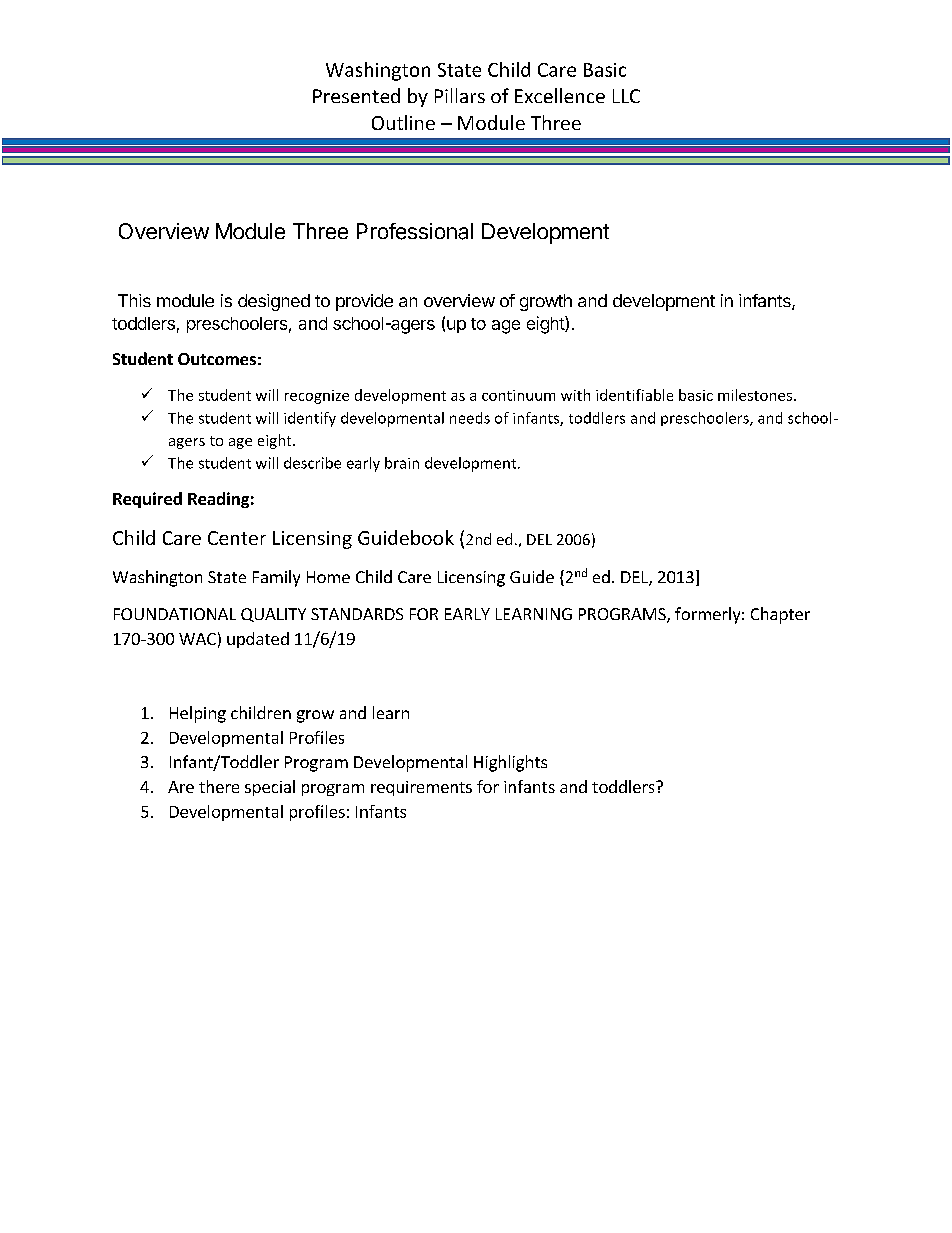  What do you see at coordinates (421, 788) in the image?
I see `requirements` at bounding box center [421, 788].
